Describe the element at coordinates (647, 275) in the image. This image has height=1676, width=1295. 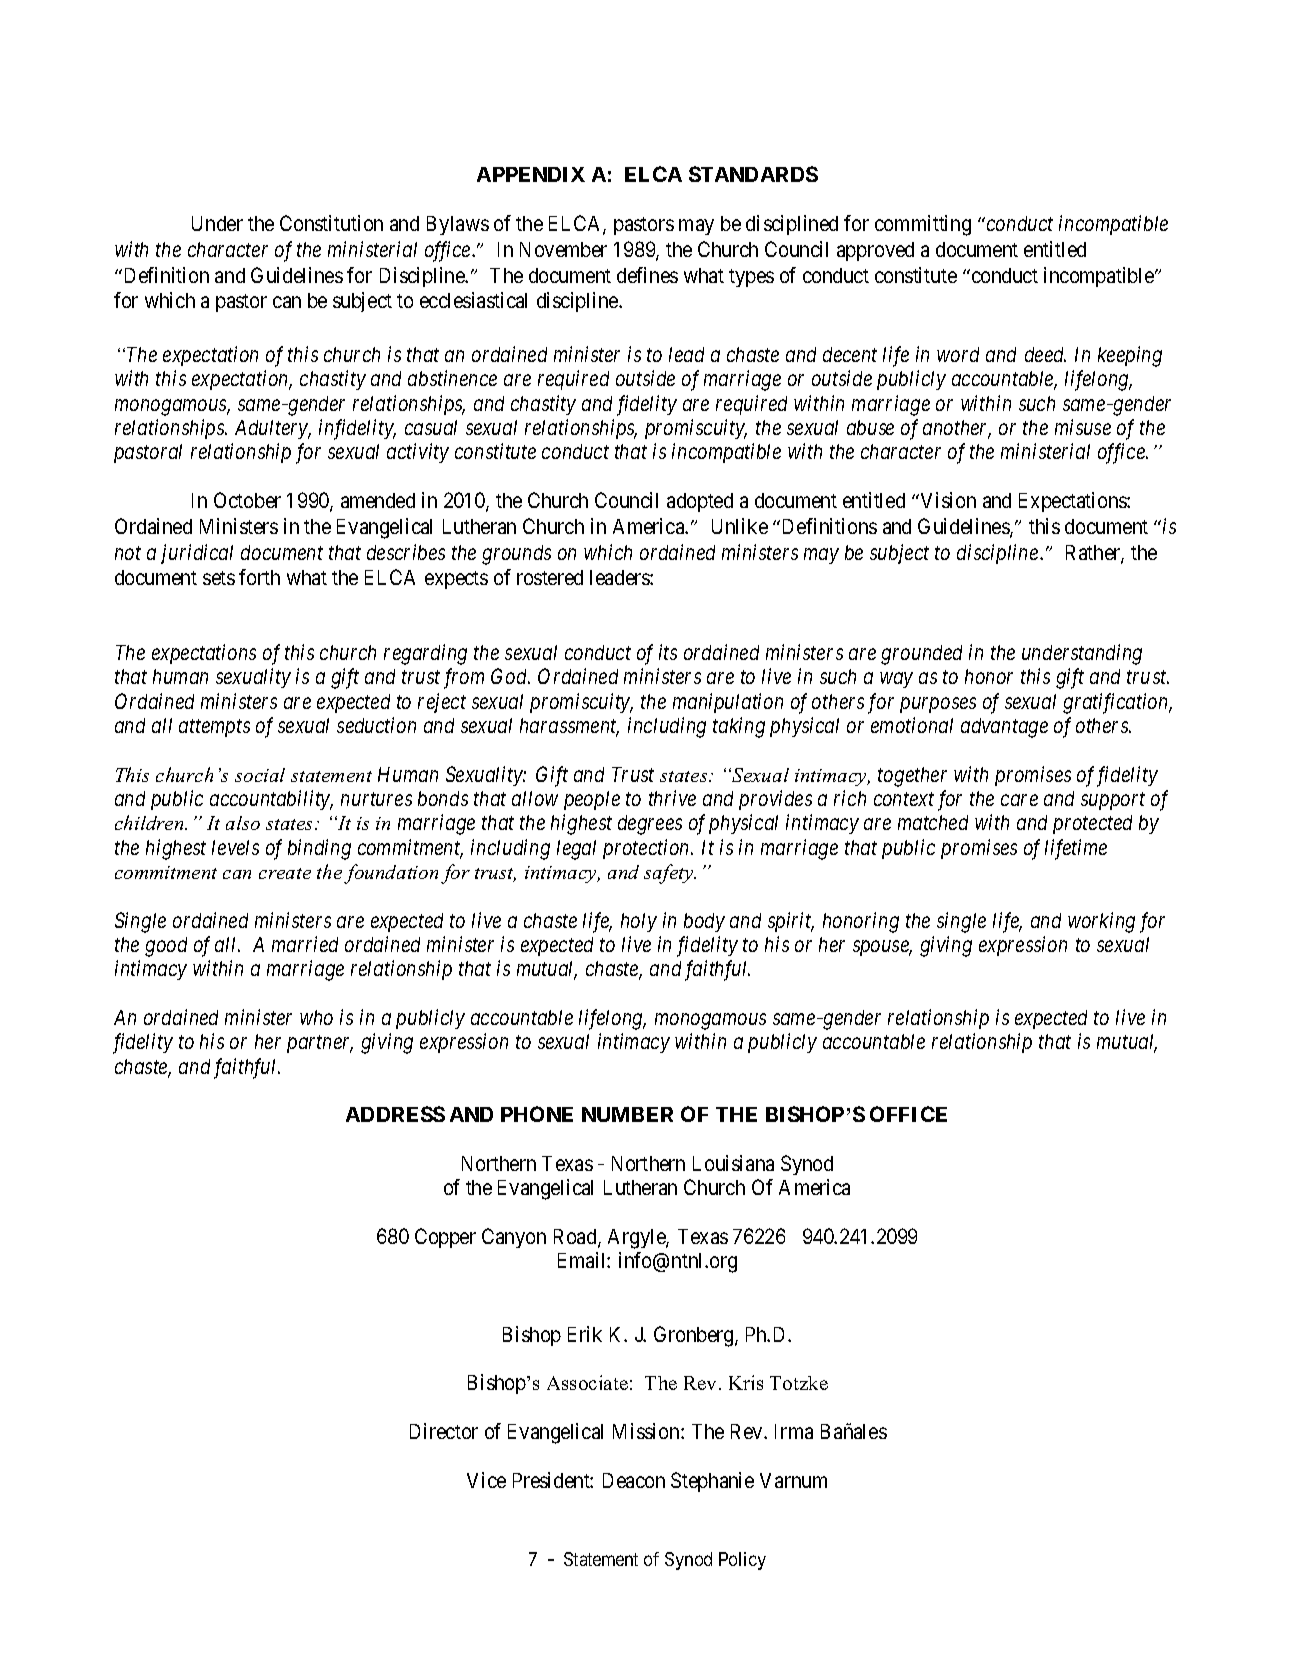
I see `defines` at that location.
